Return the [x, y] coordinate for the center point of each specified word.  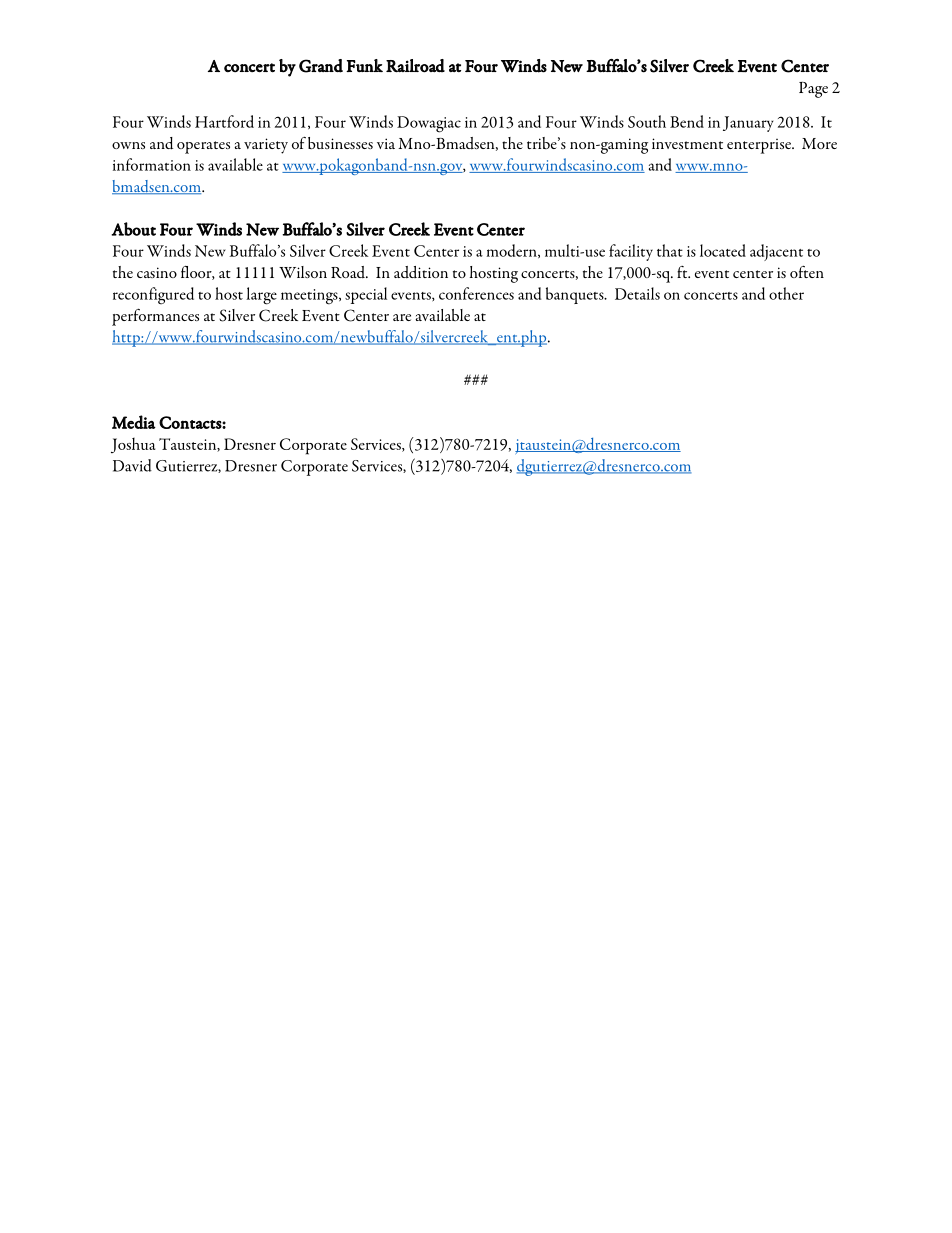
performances [155, 317]
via [386, 143]
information [152, 164]
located [723, 250]
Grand [321, 66]
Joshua [133, 445]
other [786, 293]
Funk [364, 66]
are [402, 317]
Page [813, 90]
